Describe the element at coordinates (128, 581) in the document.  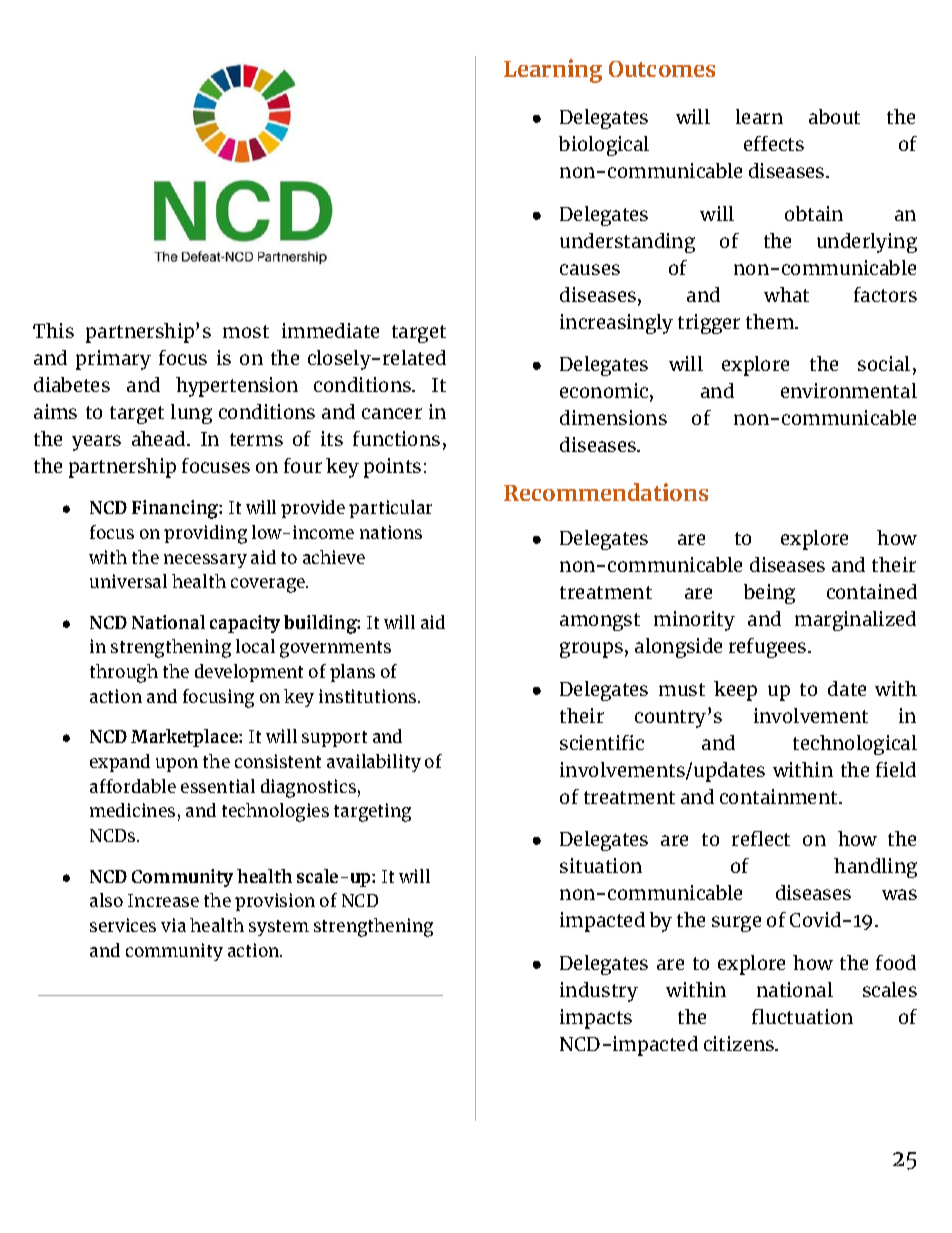
I see `universal` at that location.
